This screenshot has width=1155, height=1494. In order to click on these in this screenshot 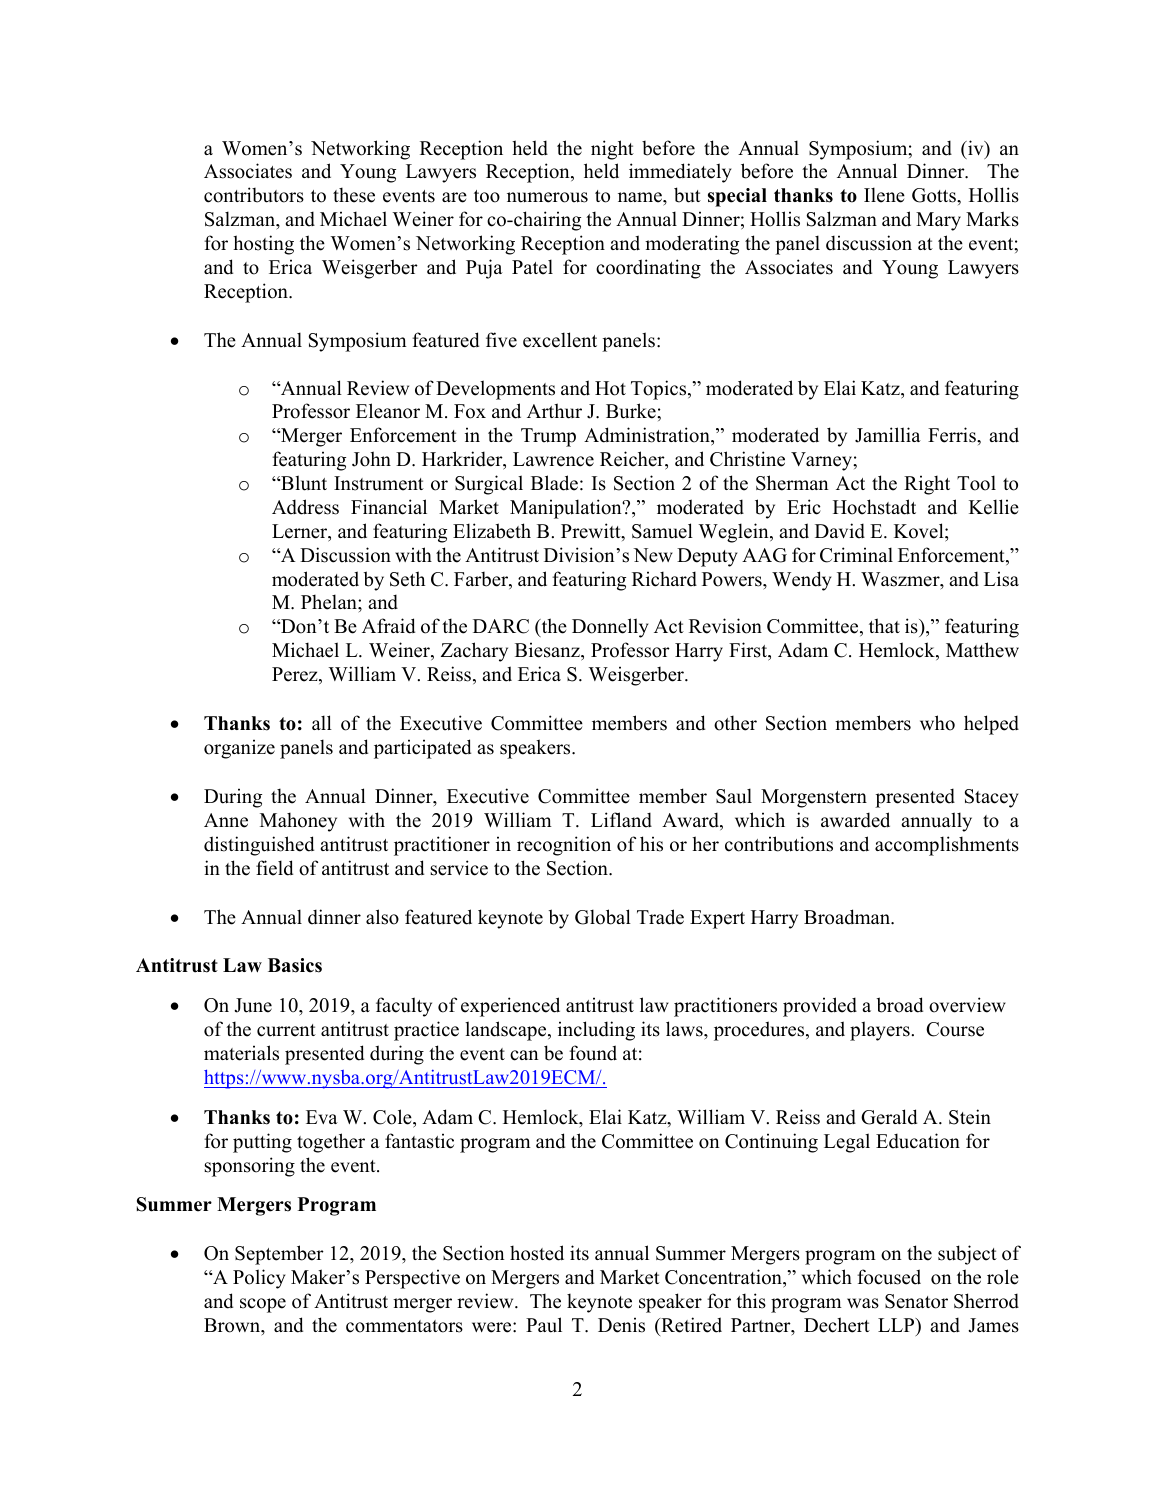, I will do `click(354, 195)`.
